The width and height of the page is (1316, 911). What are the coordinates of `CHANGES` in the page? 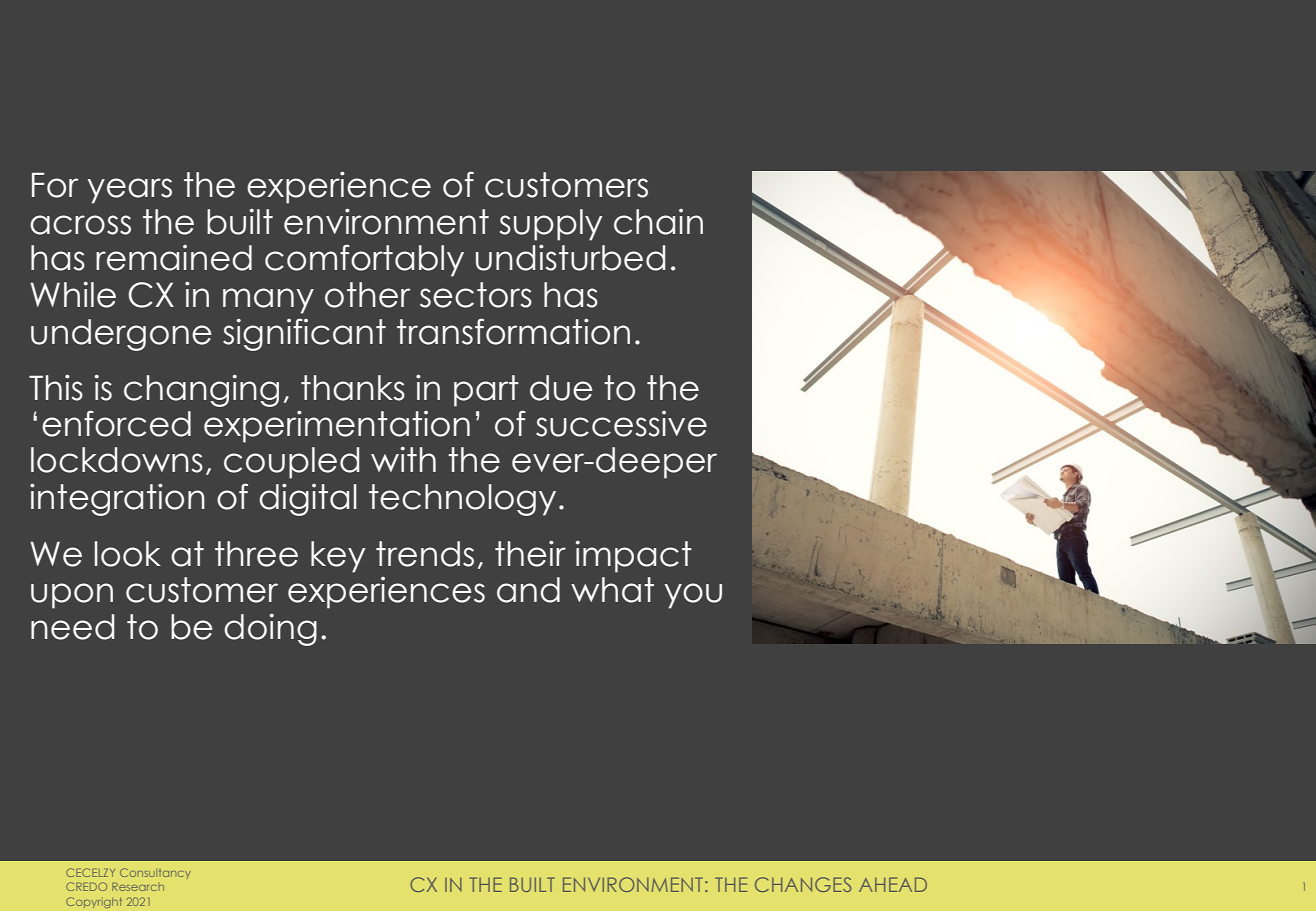 It's located at (803, 884).
